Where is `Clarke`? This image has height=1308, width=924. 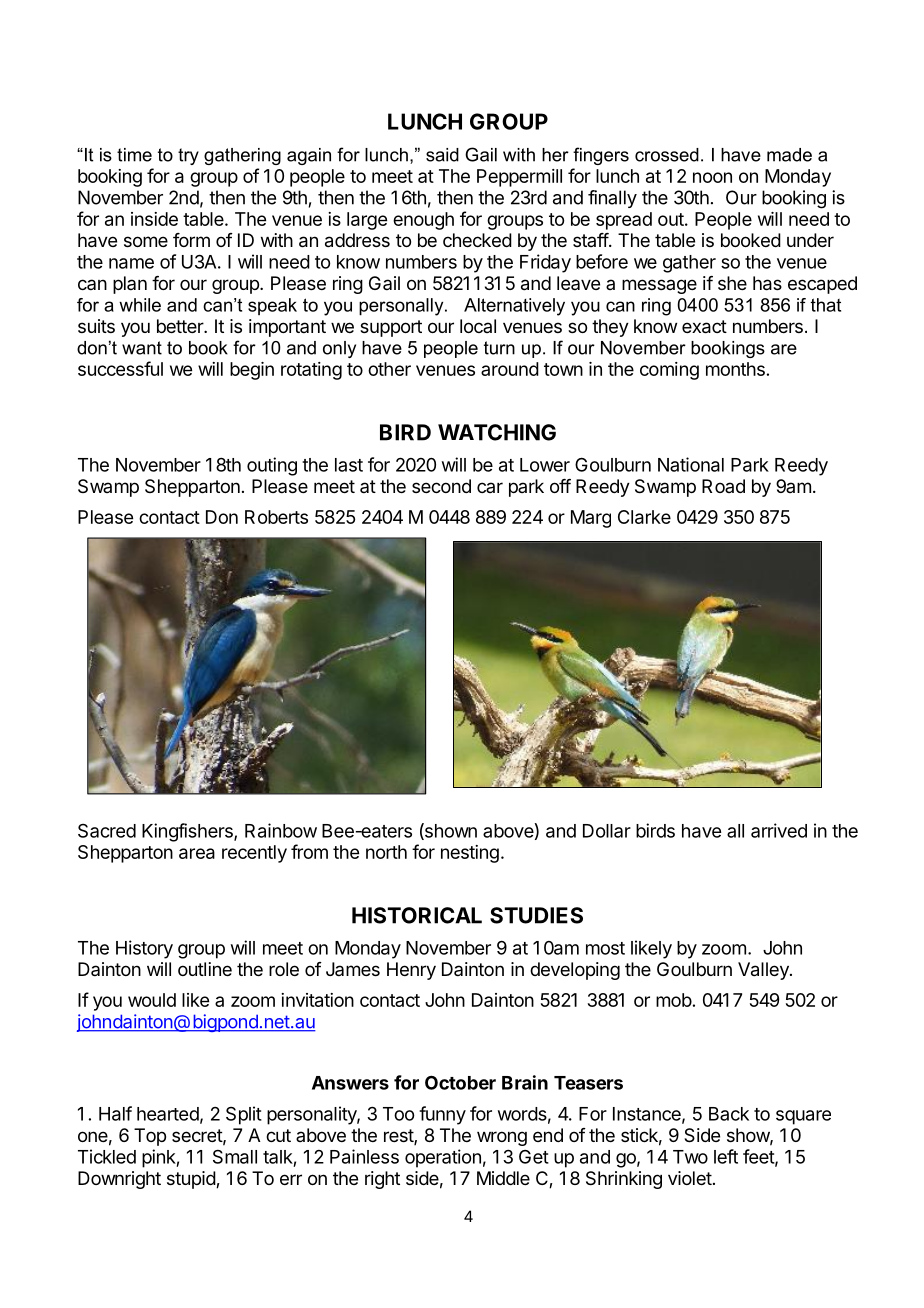 Clarke is located at coordinates (644, 517).
